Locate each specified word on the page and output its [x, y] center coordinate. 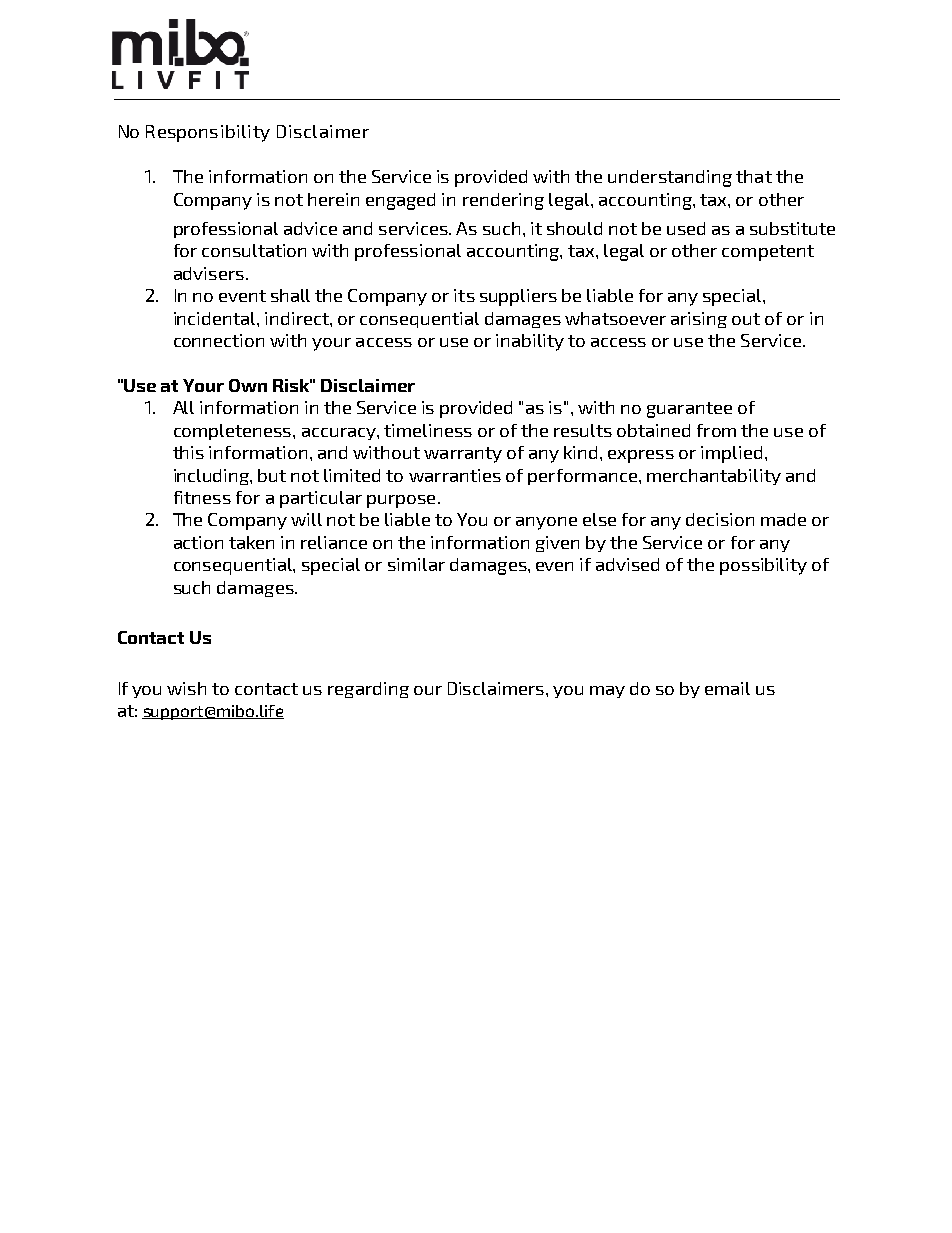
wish [186, 688]
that [754, 176]
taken [251, 542]
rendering [503, 201]
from [716, 430]
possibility [763, 566]
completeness [234, 432]
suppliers [518, 297]
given [557, 544]
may [607, 692]
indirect [298, 318]
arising [699, 320]
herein [333, 199]
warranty [463, 455]
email [727, 688]
